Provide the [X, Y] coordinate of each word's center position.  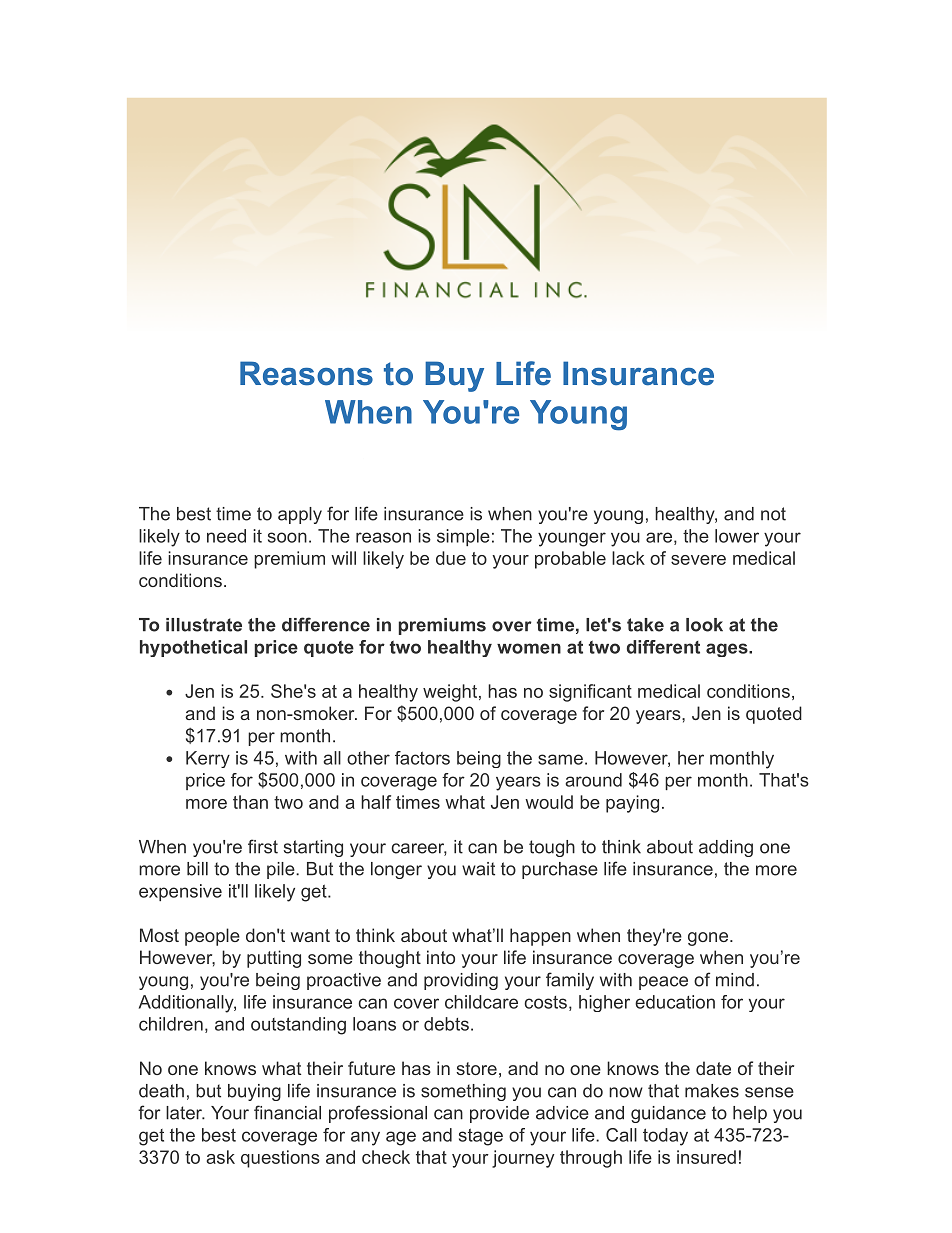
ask [220, 1157]
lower [737, 536]
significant [590, 693]
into [441, 957]
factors [422, 758]
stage [481, 1137]
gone [708, 939]
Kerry [208, 759]
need [226, 536]
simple [463, 537]
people [212, 937]
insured [706, 1157]
